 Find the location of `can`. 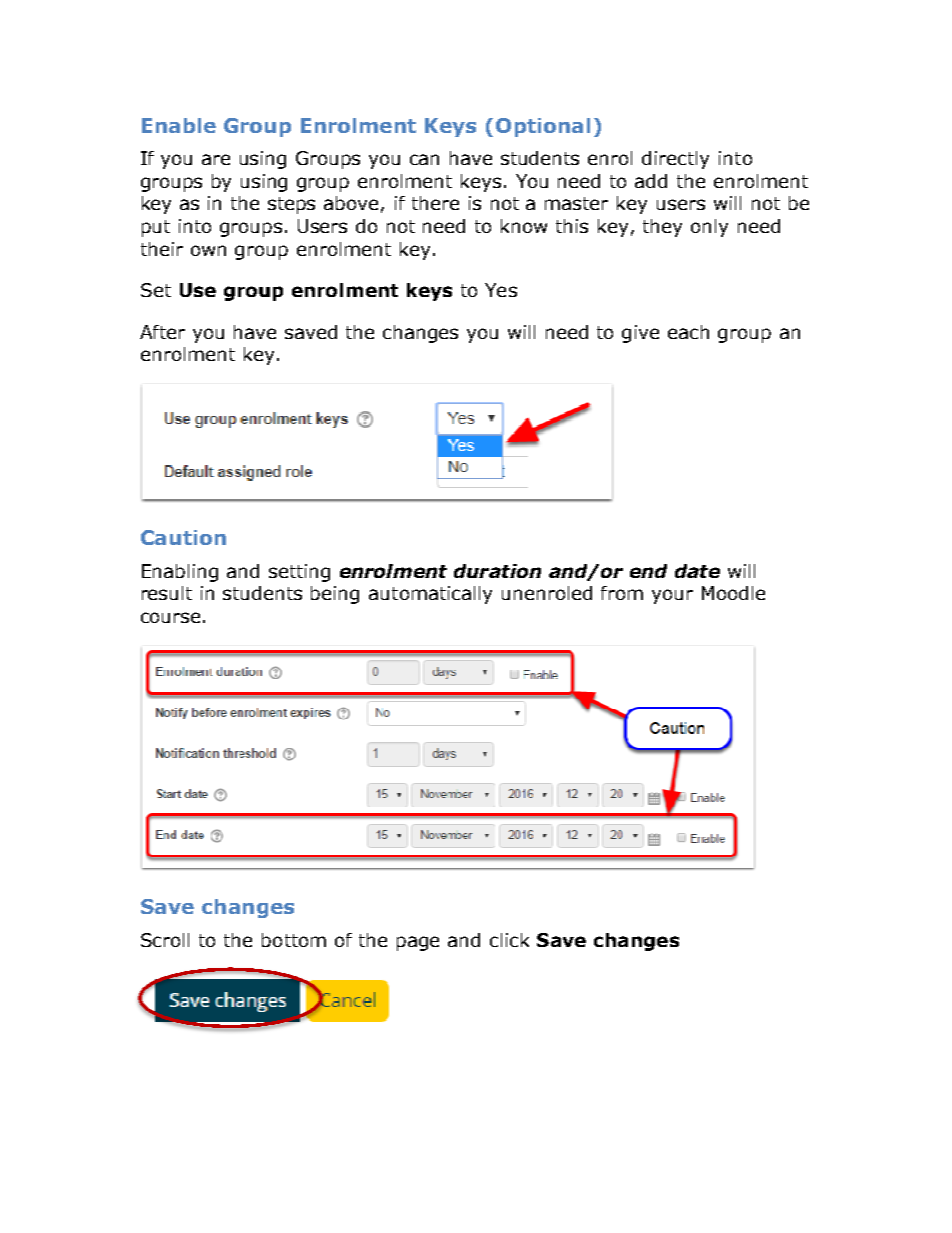

can is located at coordinates (424, 159).
